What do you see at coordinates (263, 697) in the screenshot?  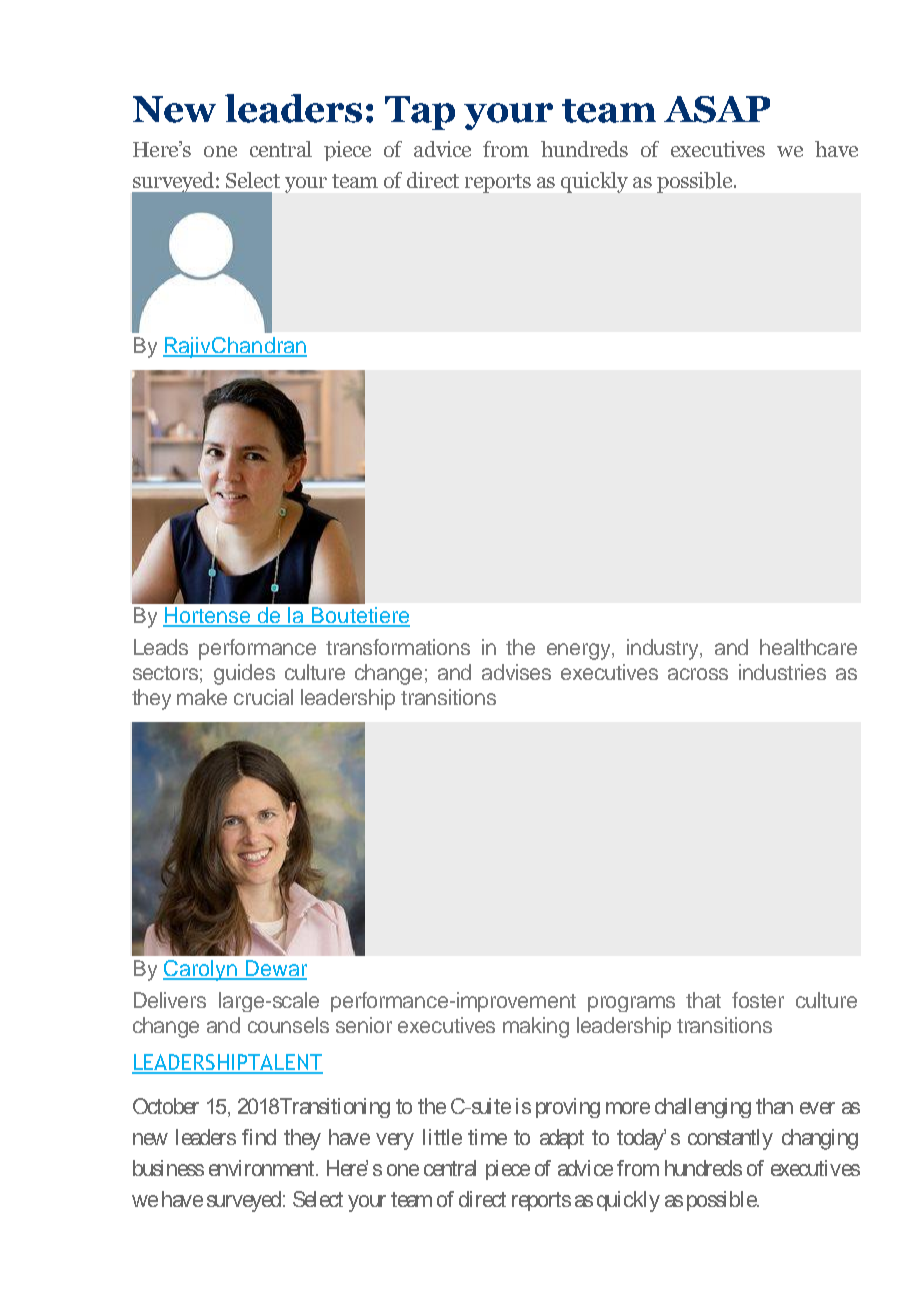 I see `crucial` at bounding box center [263, 697].
